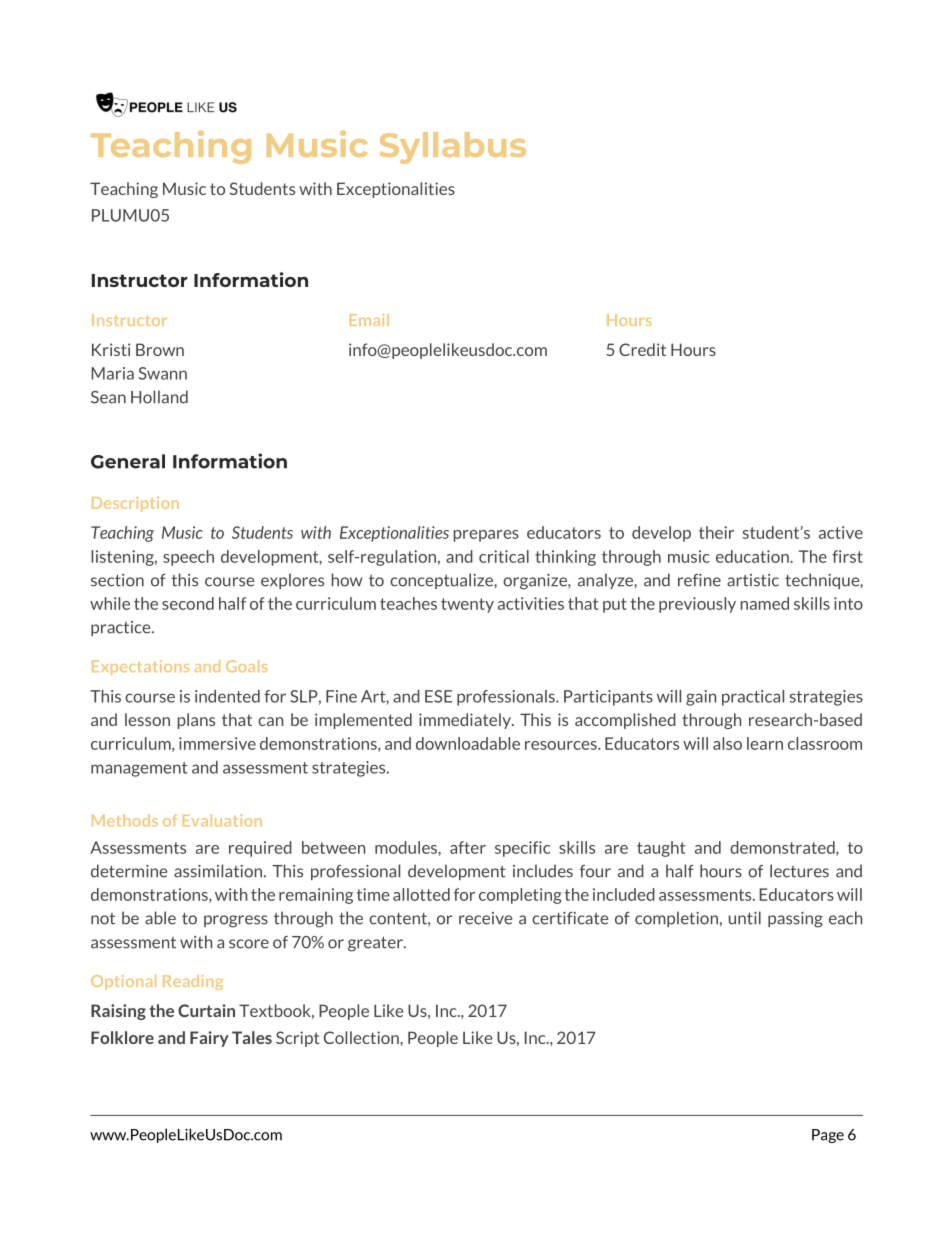 The image size is (952, 1233). Describe the element at coordinates (716, 532) in the image. I see `their` at that location.
